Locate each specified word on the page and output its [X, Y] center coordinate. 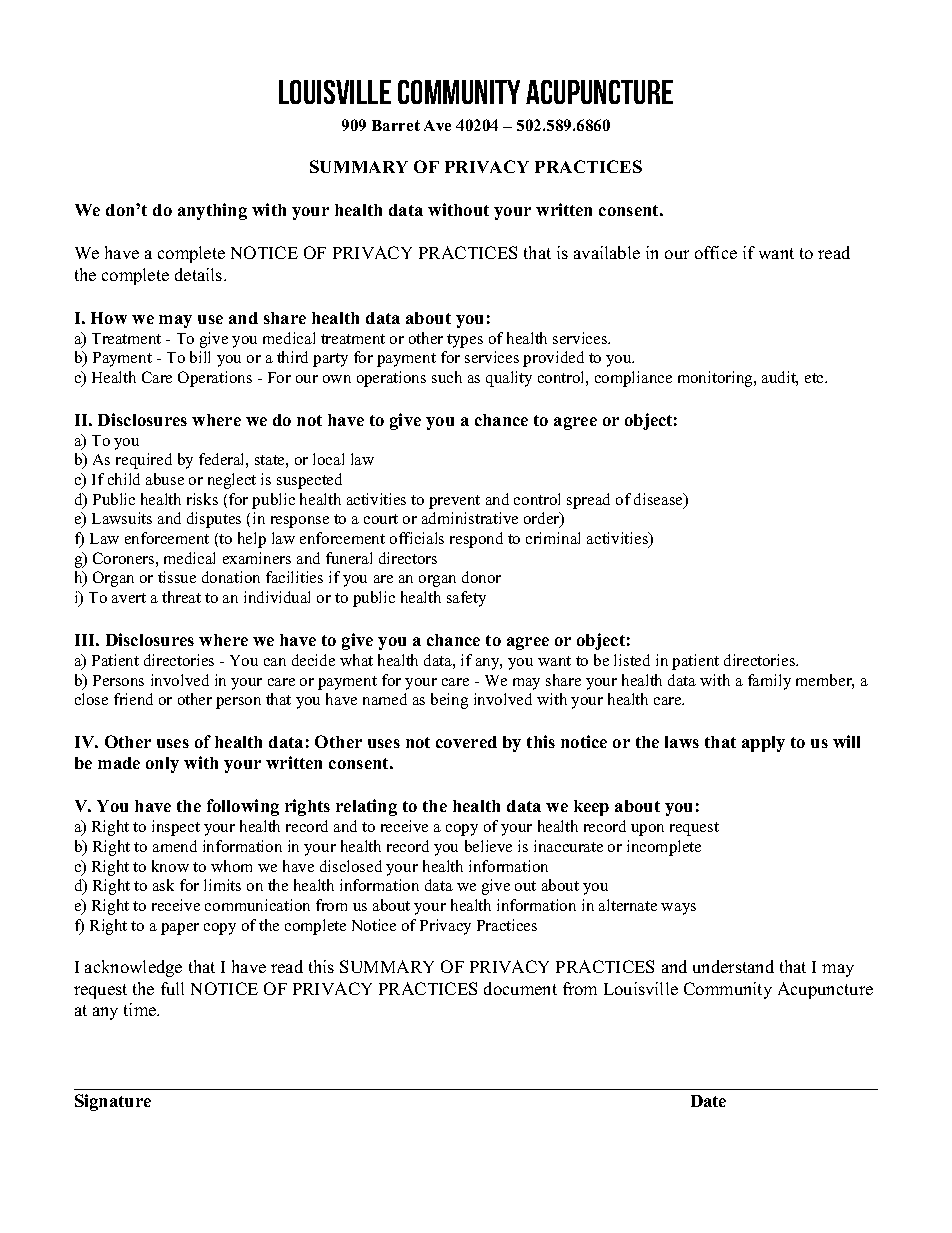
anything [212, 211]
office [716, 252]
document [520, 988]
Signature [113, 1102]
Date [708, 1101]
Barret [396, 125]
